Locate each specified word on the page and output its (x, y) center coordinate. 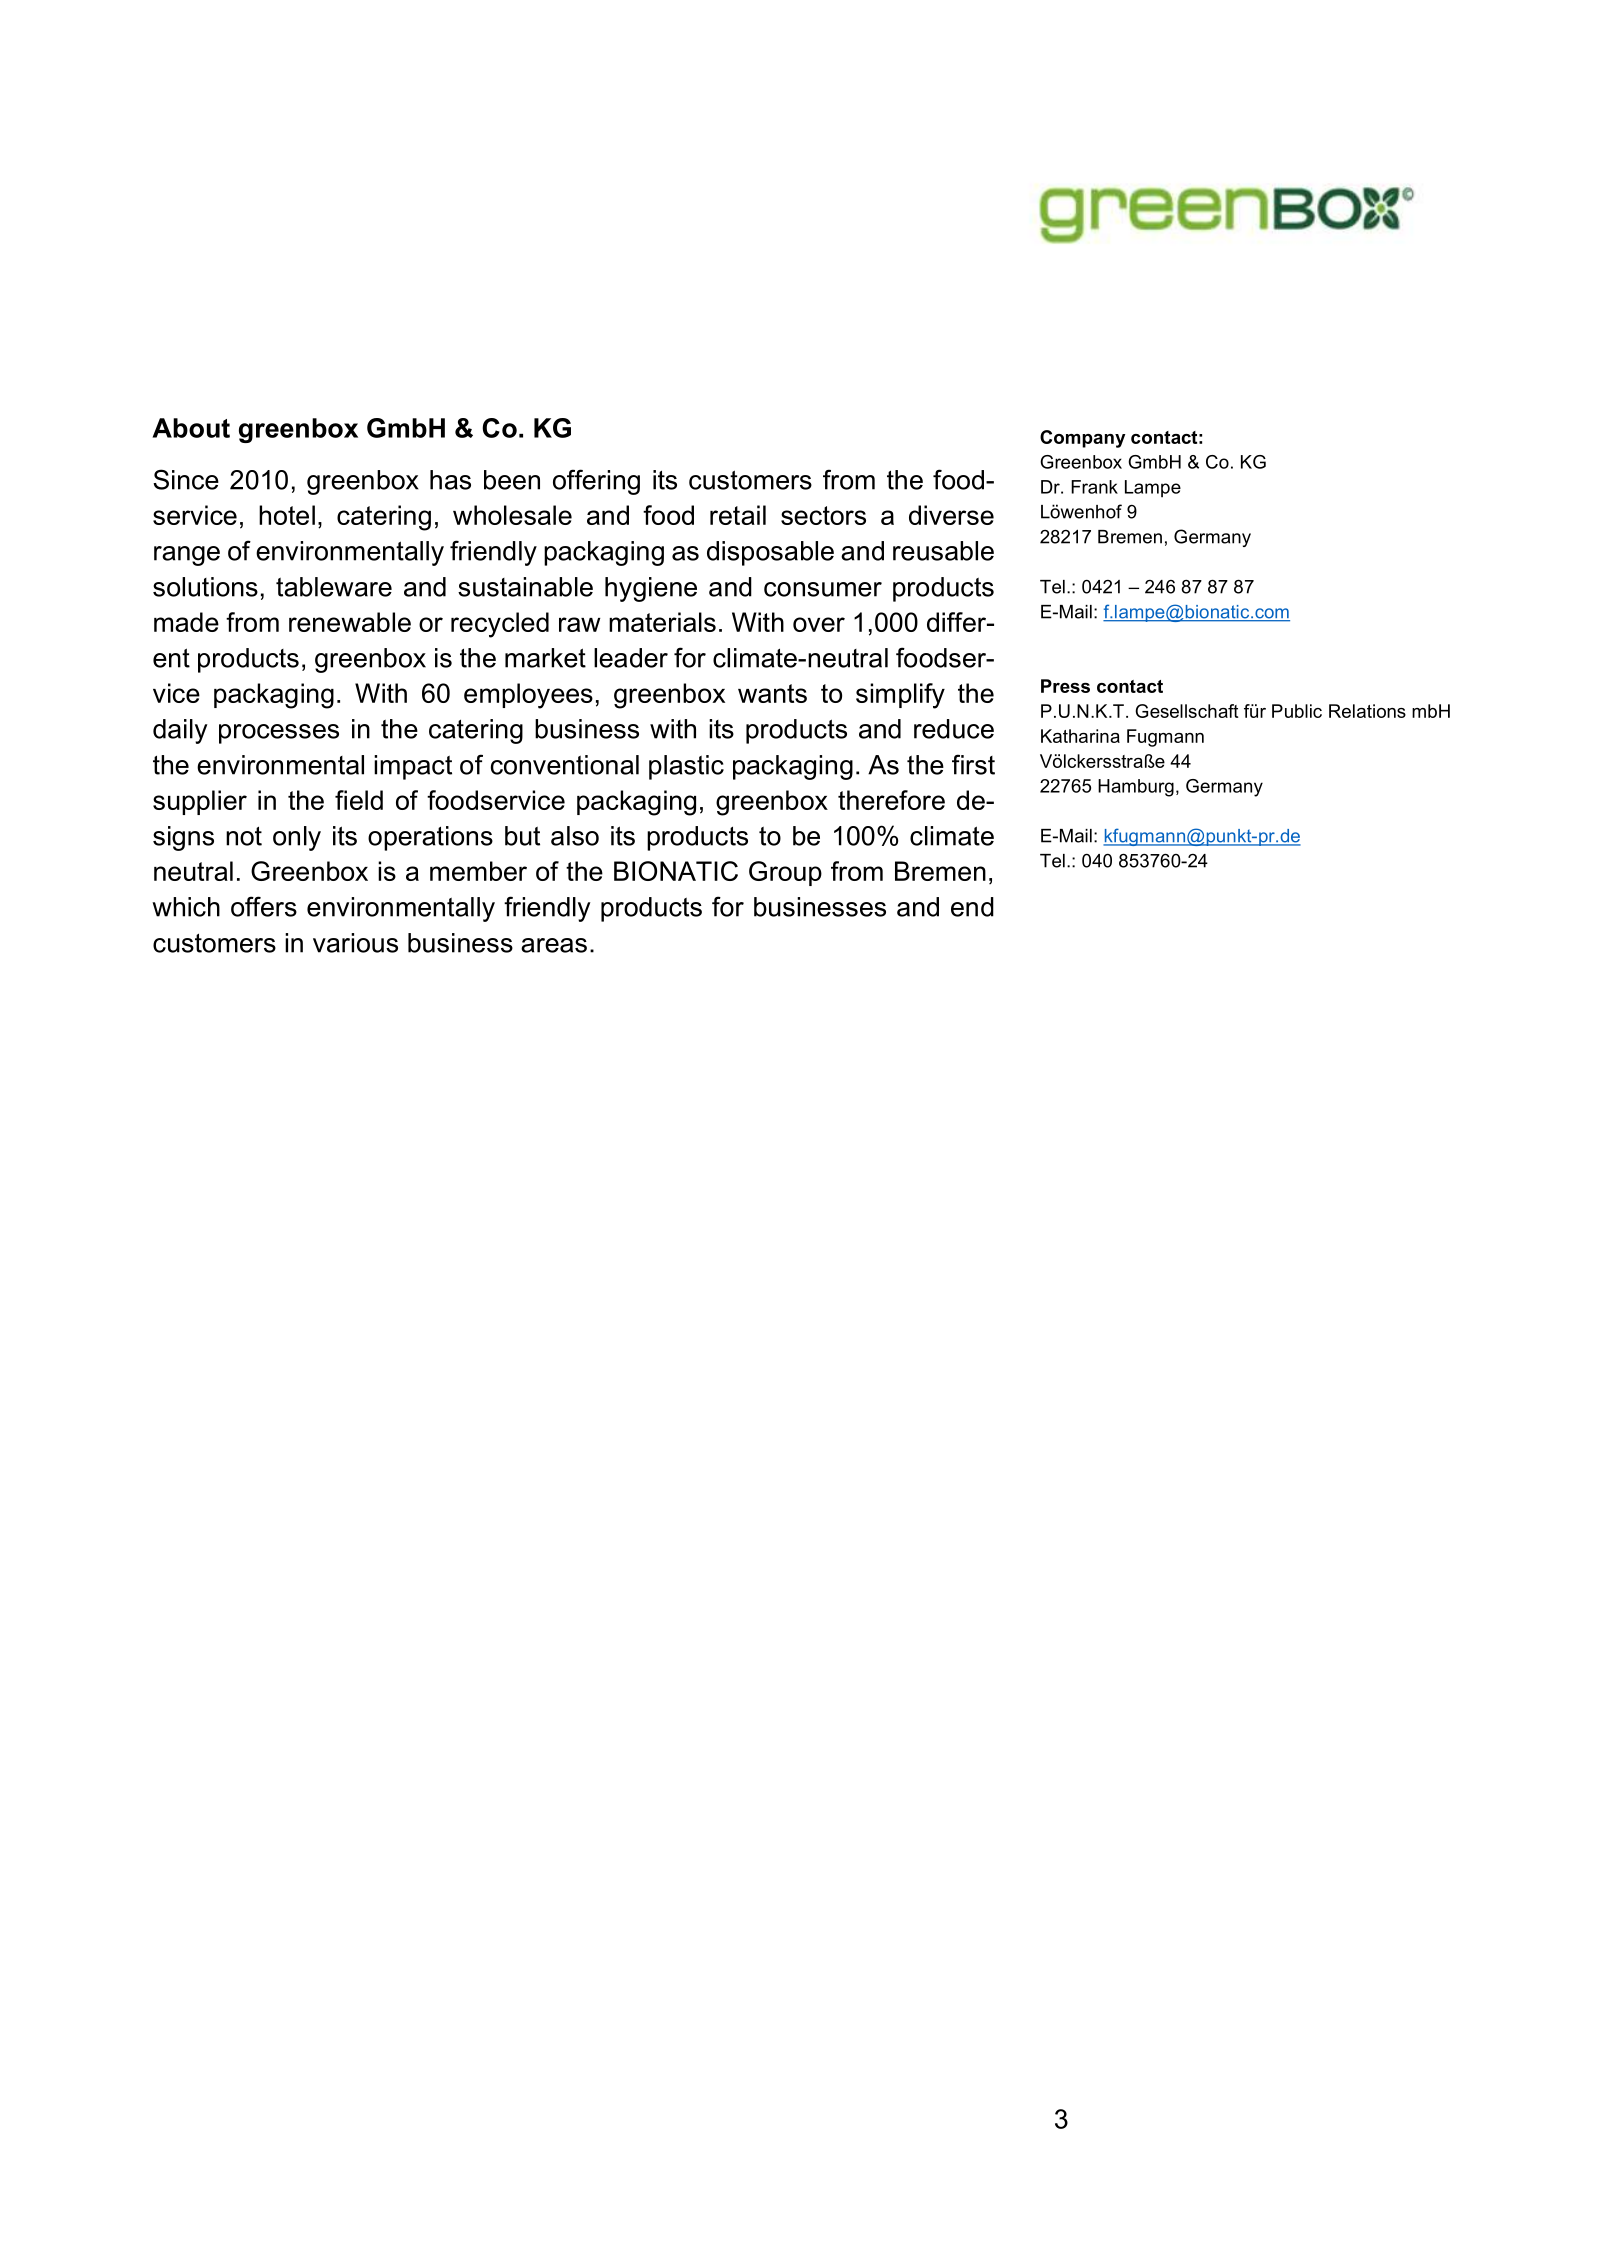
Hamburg (1136, 788)
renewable (350, 622)
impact (413, 767)
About (191, 428)
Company (1082, 439)
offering (596, 482)
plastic (686, 767)
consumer (823, 589)
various (355, 943)
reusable (943, 551)
